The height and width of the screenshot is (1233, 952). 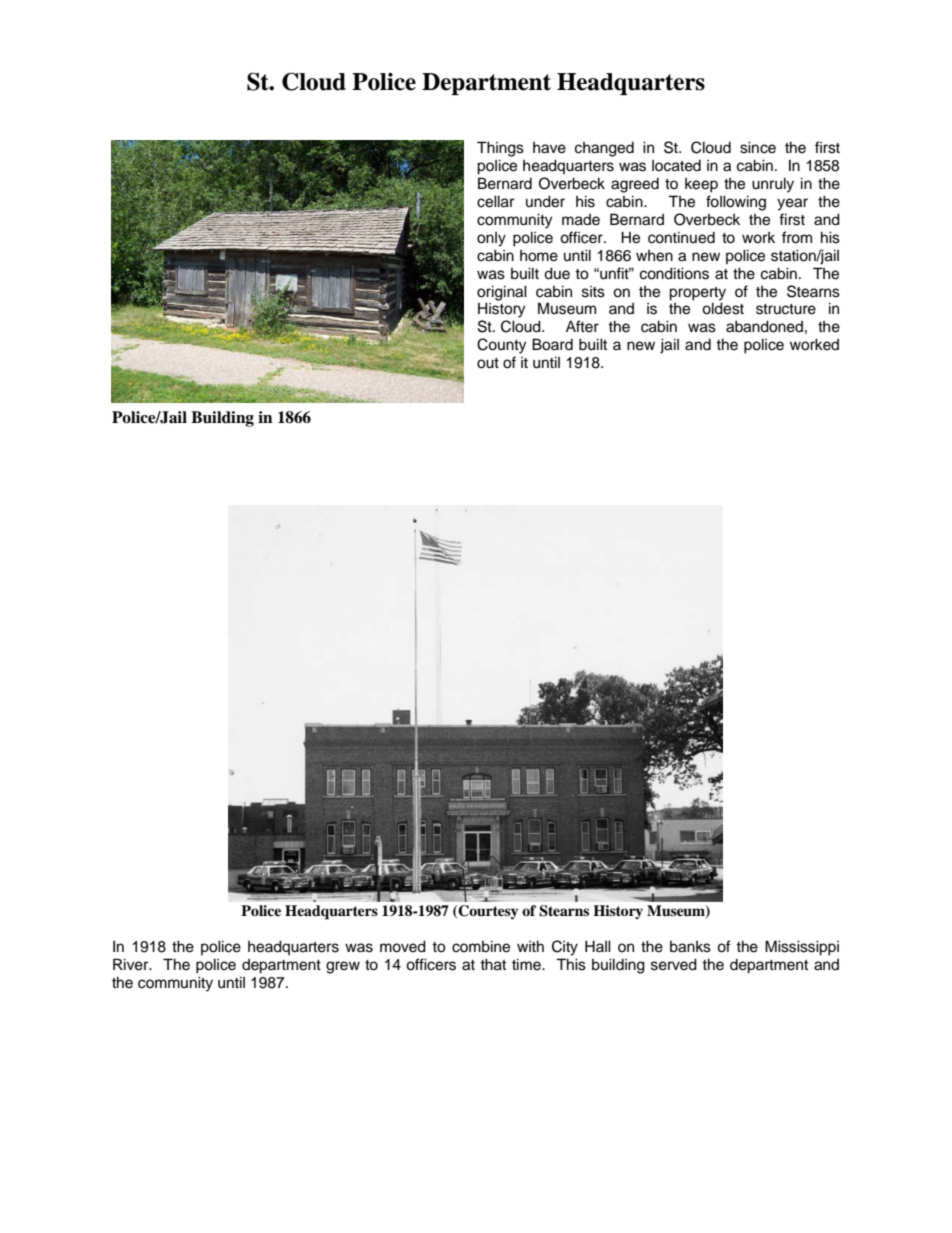 I want to click on combine, so click(x=481, y=946).
